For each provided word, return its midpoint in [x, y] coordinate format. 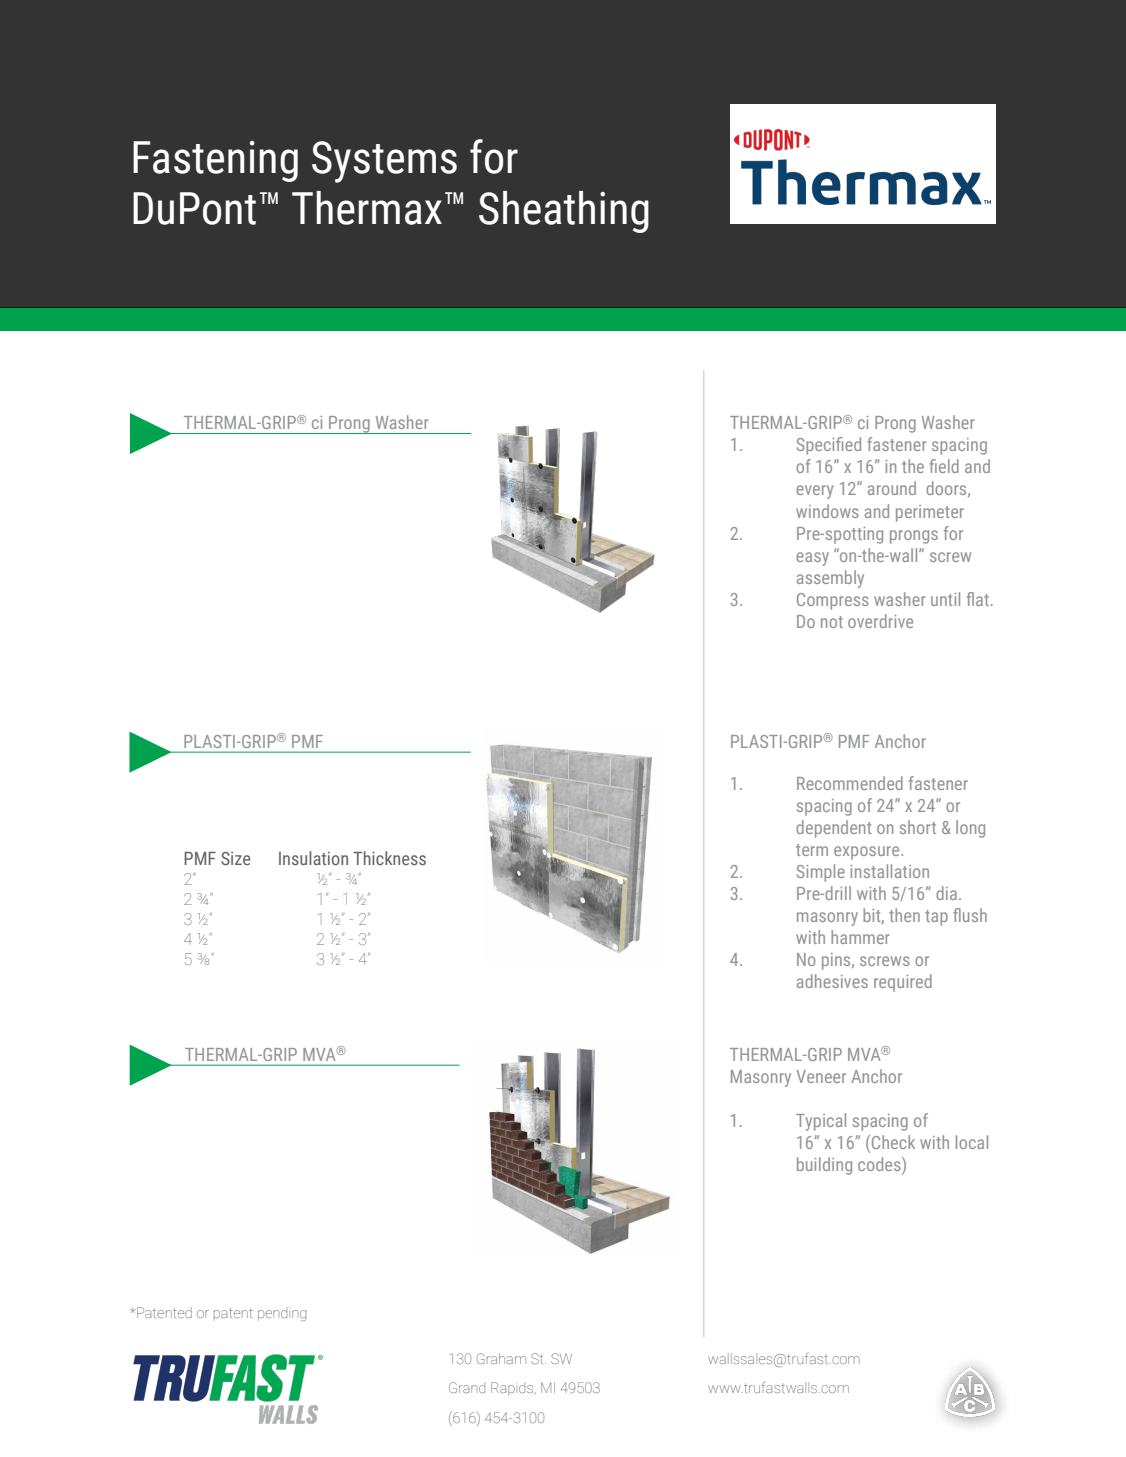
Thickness [389, 858]
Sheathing [564, 212]
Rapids [513, 1389]
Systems [384, 162]
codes [880, 1165]
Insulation [313, 858]
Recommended [850, 783]
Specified [829, 446]
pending [282, 1314]
